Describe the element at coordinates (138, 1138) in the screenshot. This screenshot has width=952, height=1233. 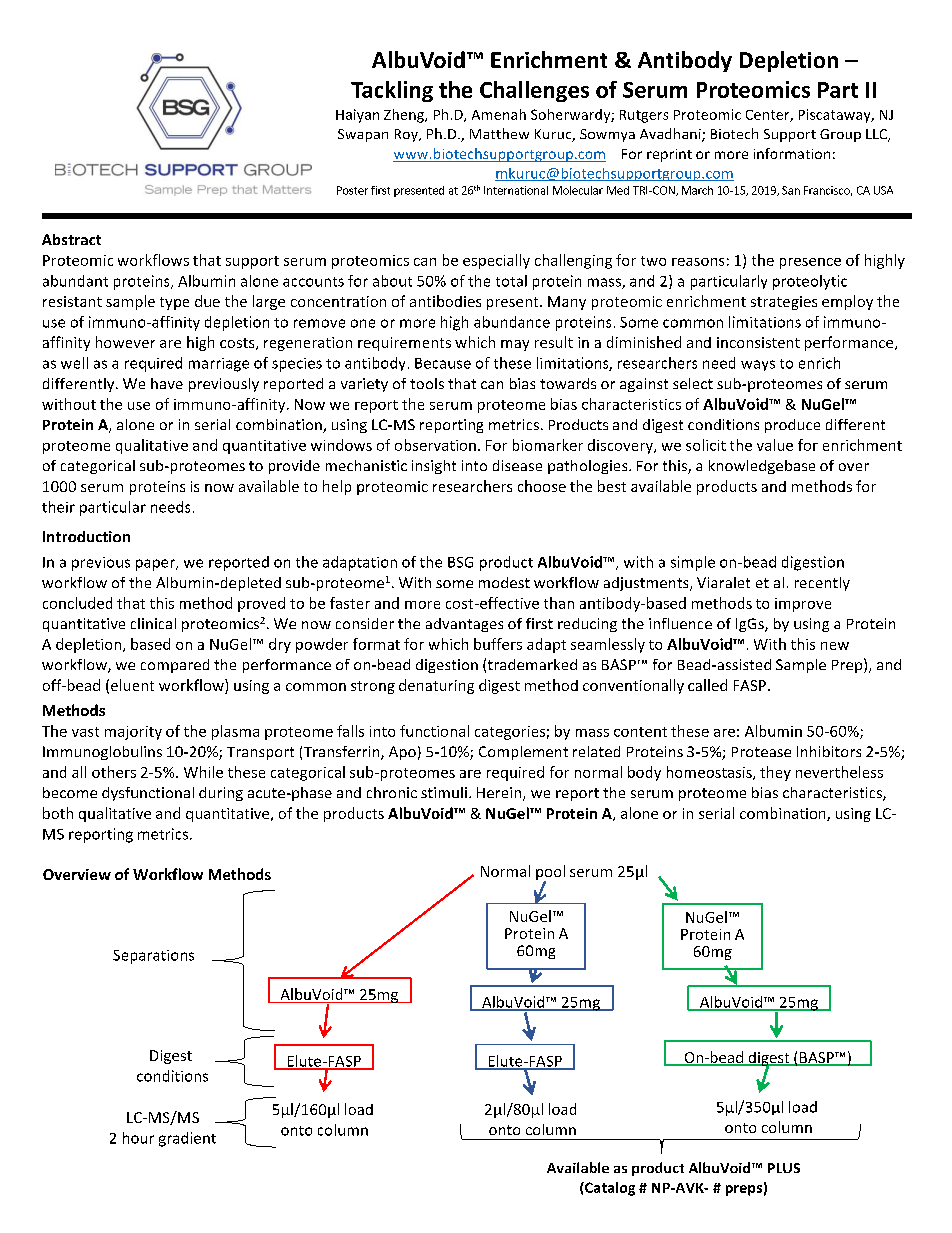
I see `hour` at that location.
